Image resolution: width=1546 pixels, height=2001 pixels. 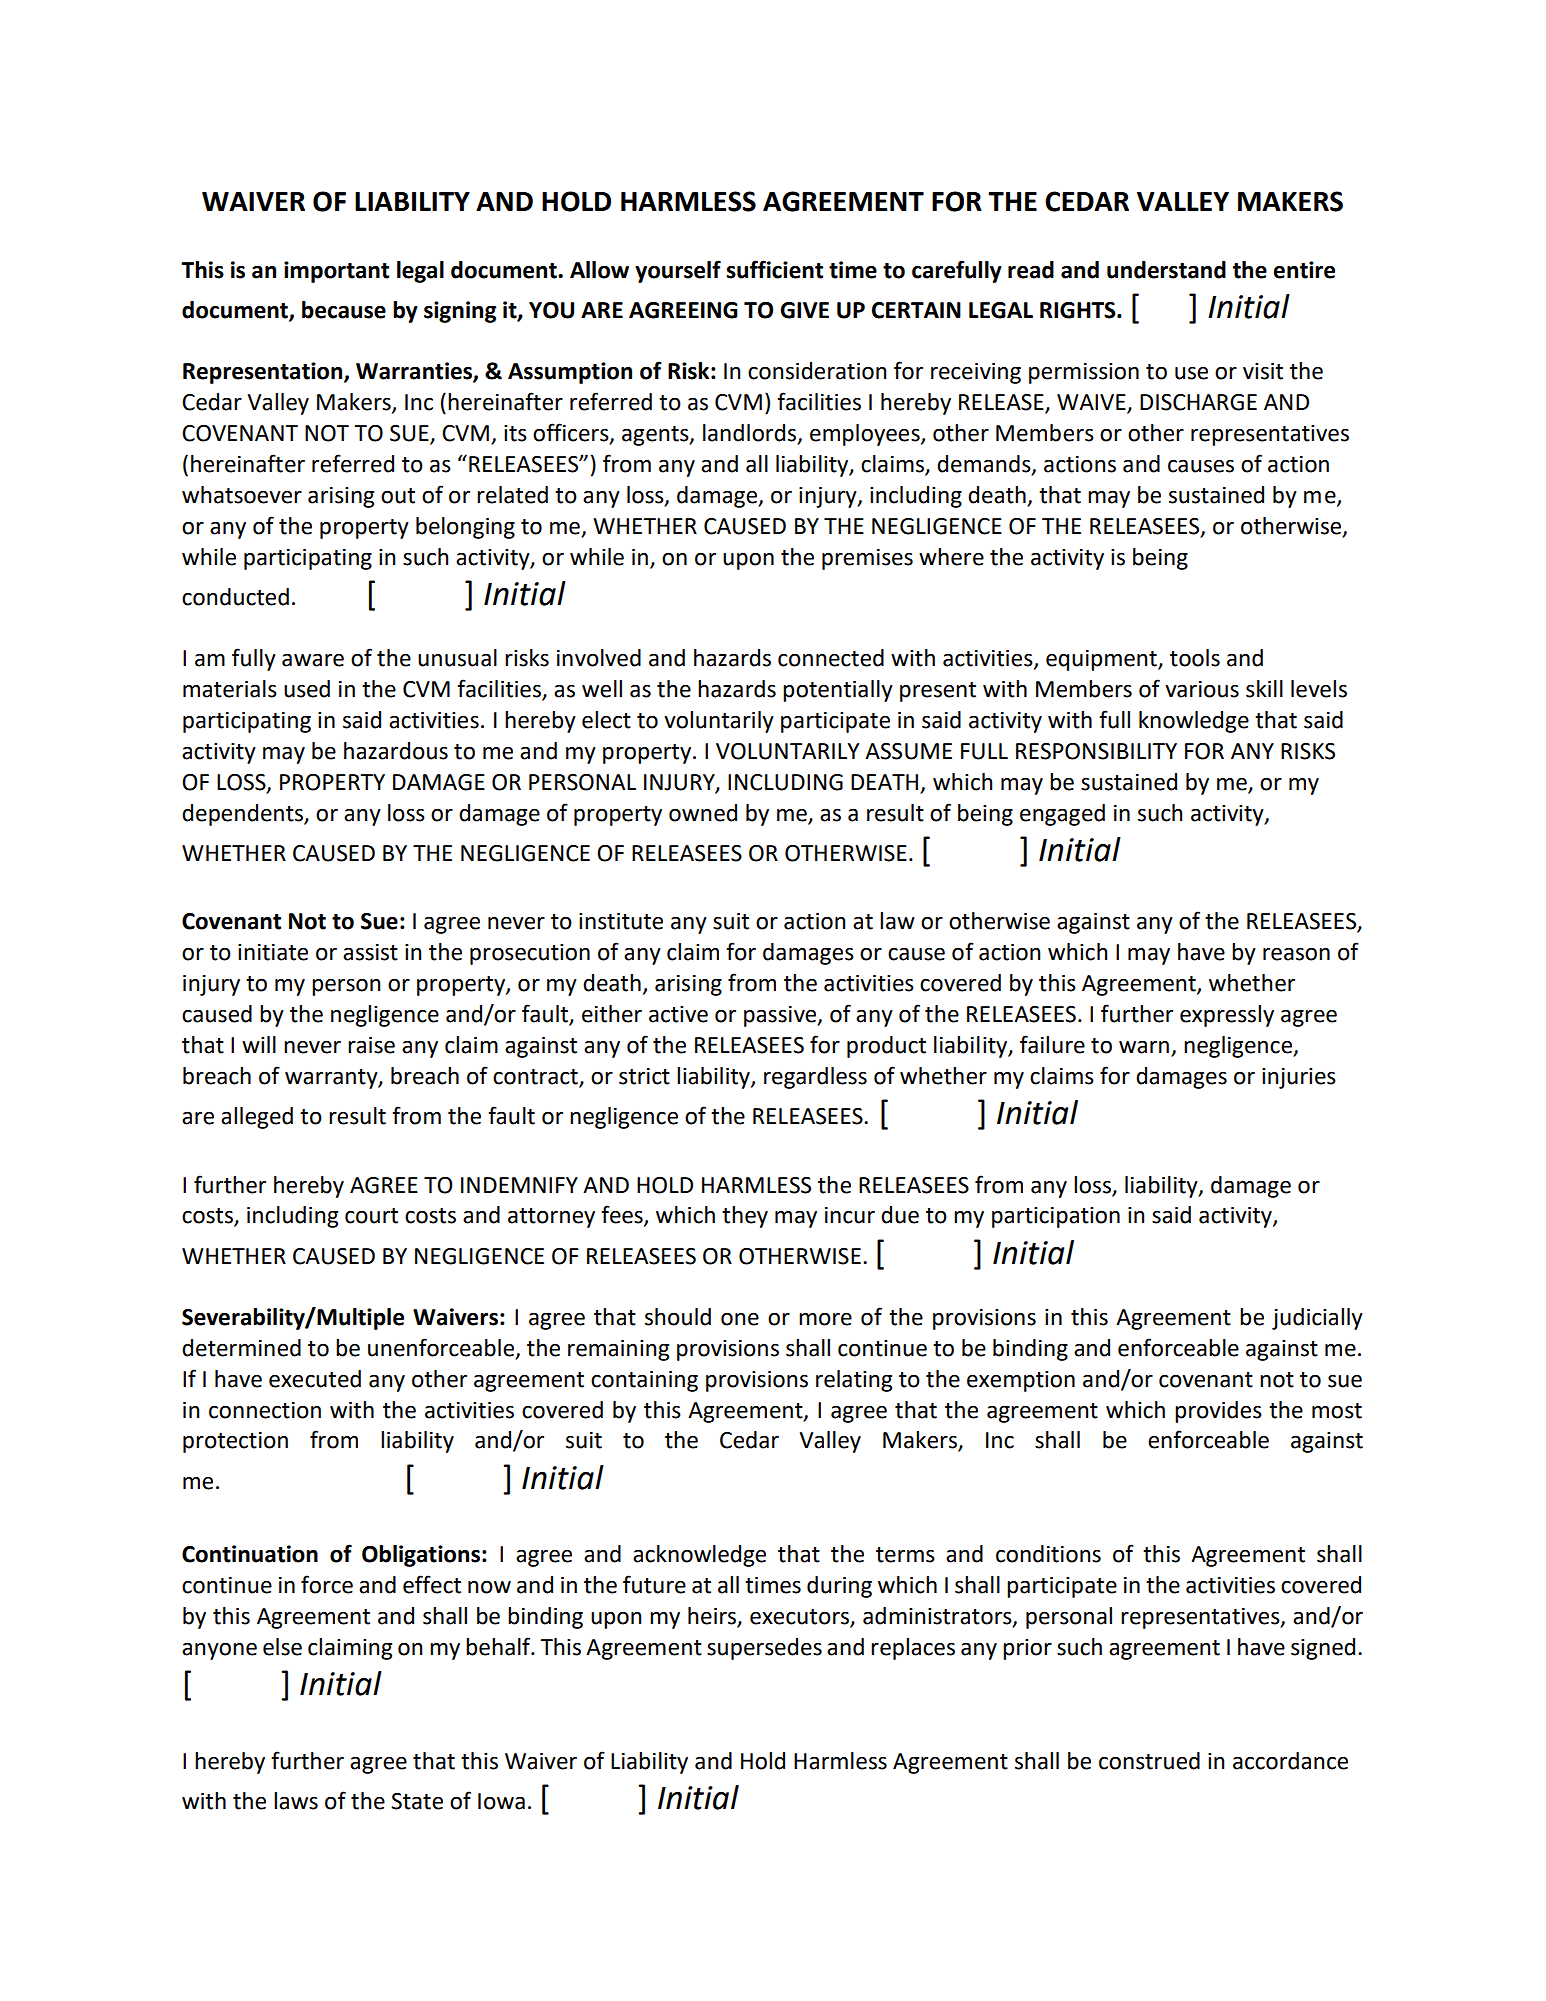 What do you see at coordinates (854, 1381) in the screenshot?
I see `relating` at bounding box center [854, 1381].
